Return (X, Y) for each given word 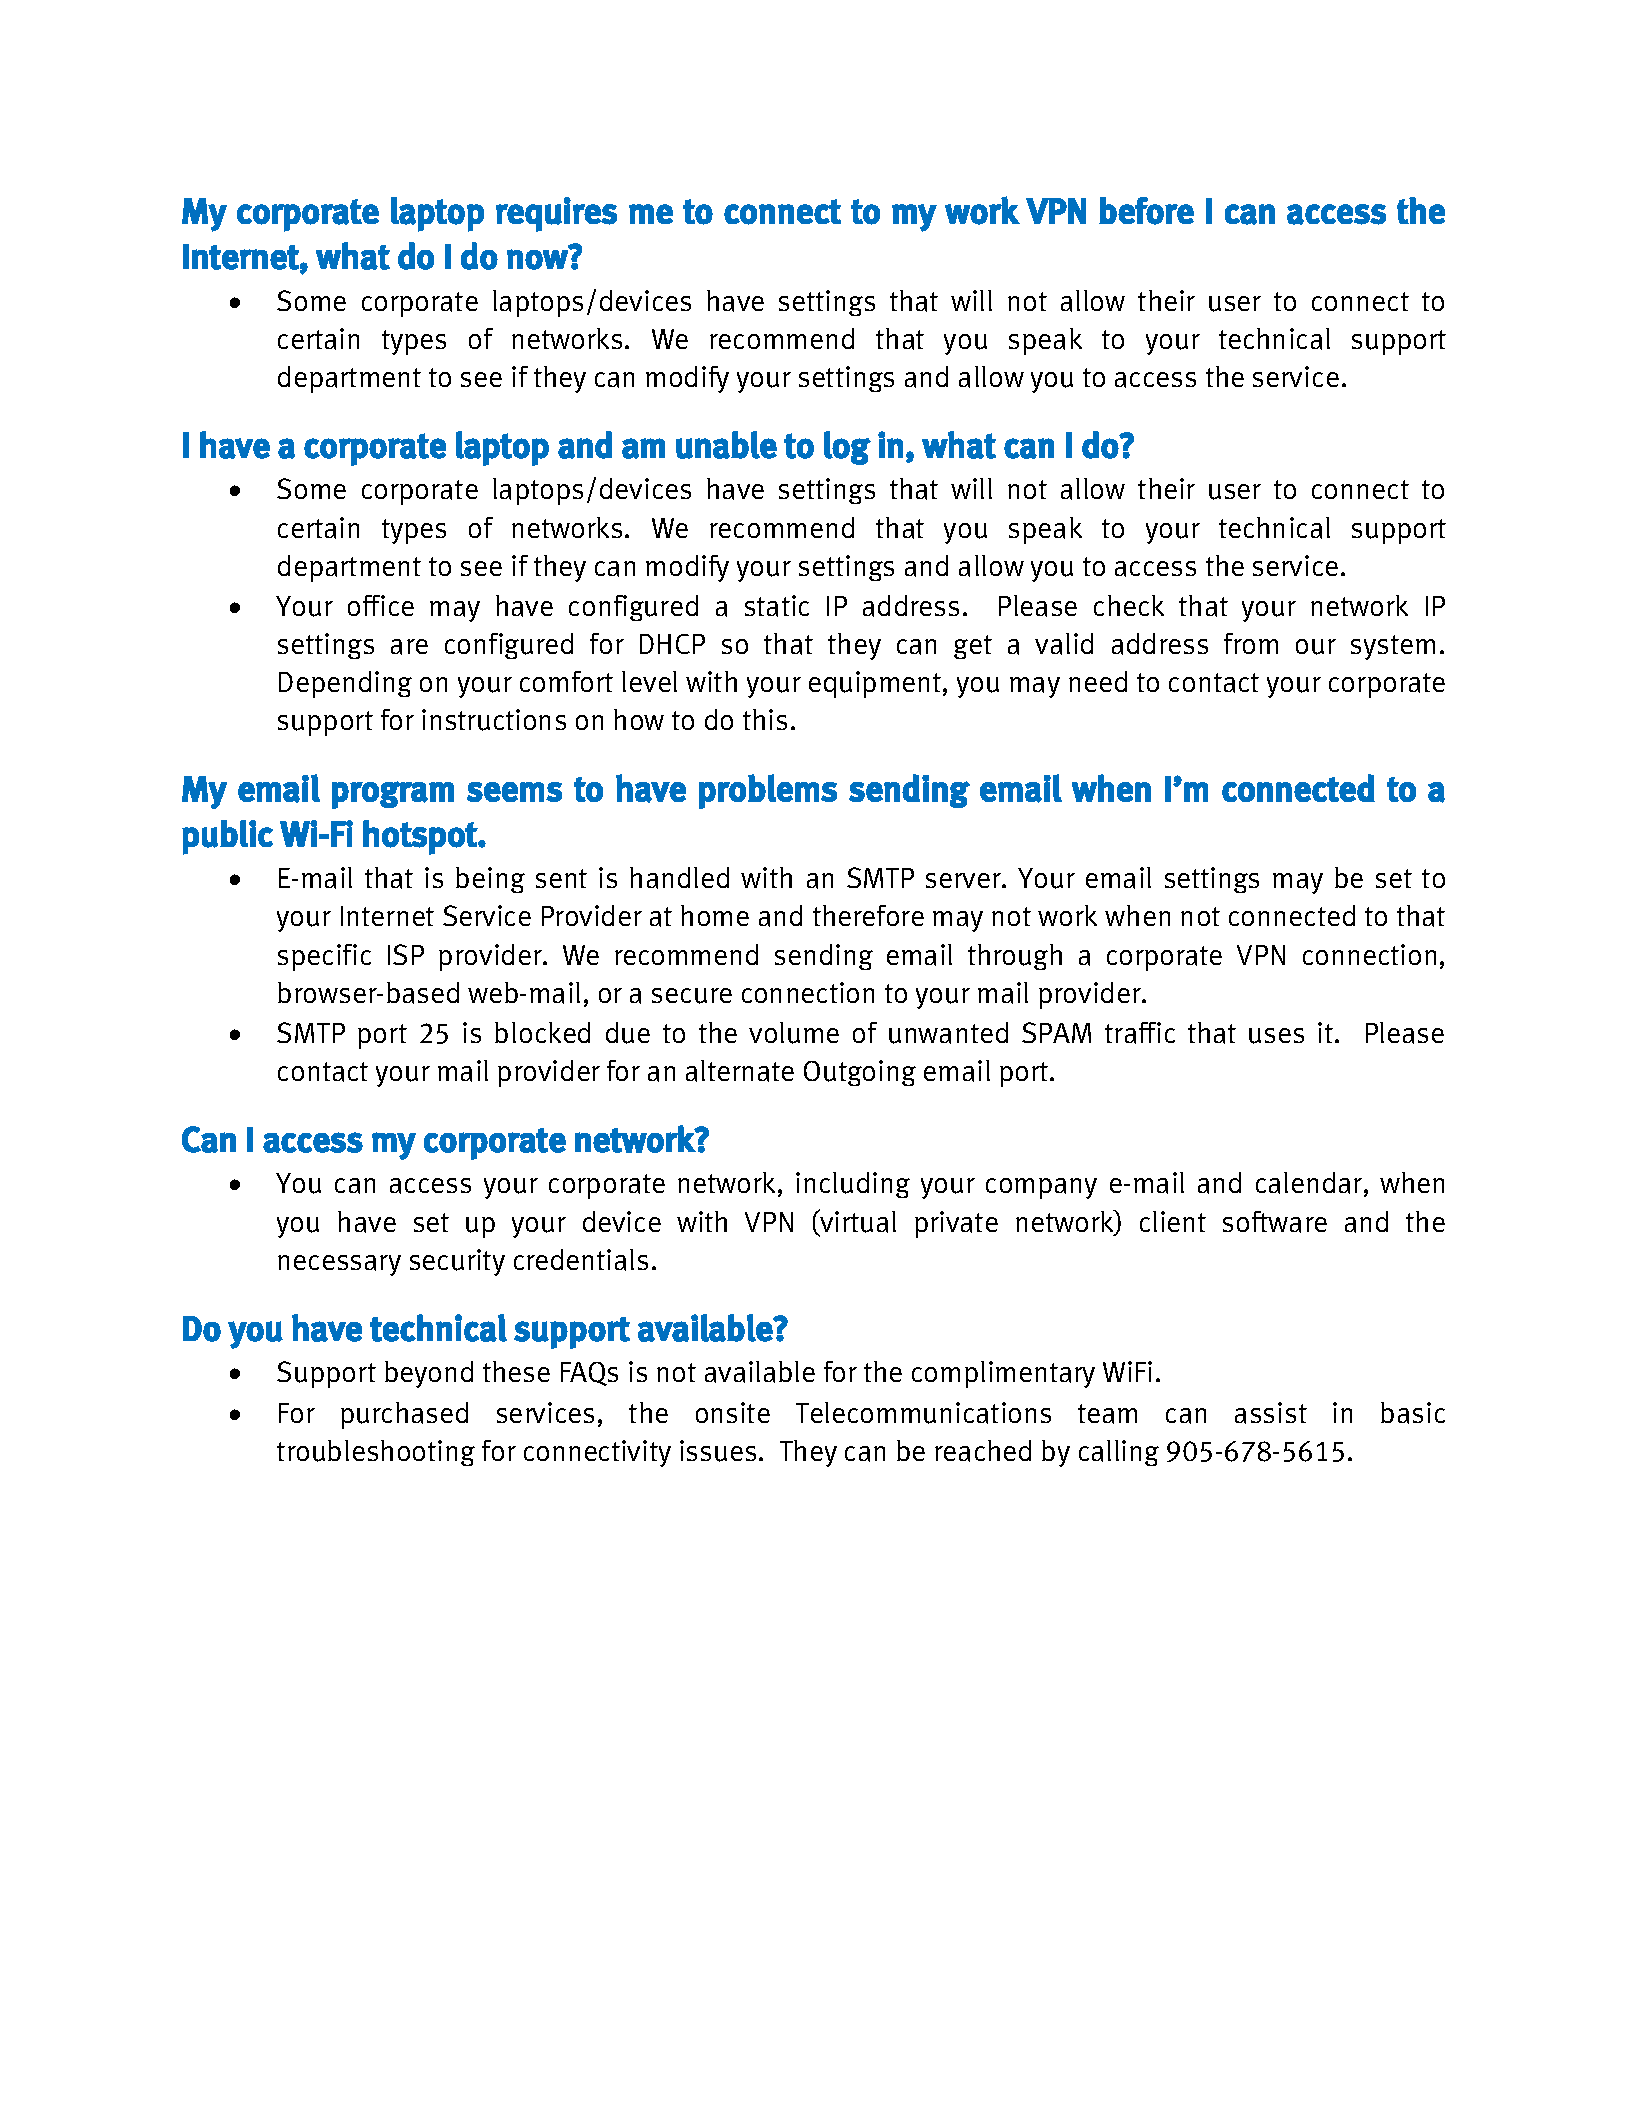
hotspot (421, 837)
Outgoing (860, 1073)
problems (768, 791)
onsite (733, 1412)
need (1098, 681)
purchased (404, 1415)
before (1146, 211)
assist (1271, 1413)
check (1129, 605)
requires (556, 214)
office (381, 605)
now (538, 259)
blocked (542, 1032)
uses (1276, 1036)
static (777, 606)
